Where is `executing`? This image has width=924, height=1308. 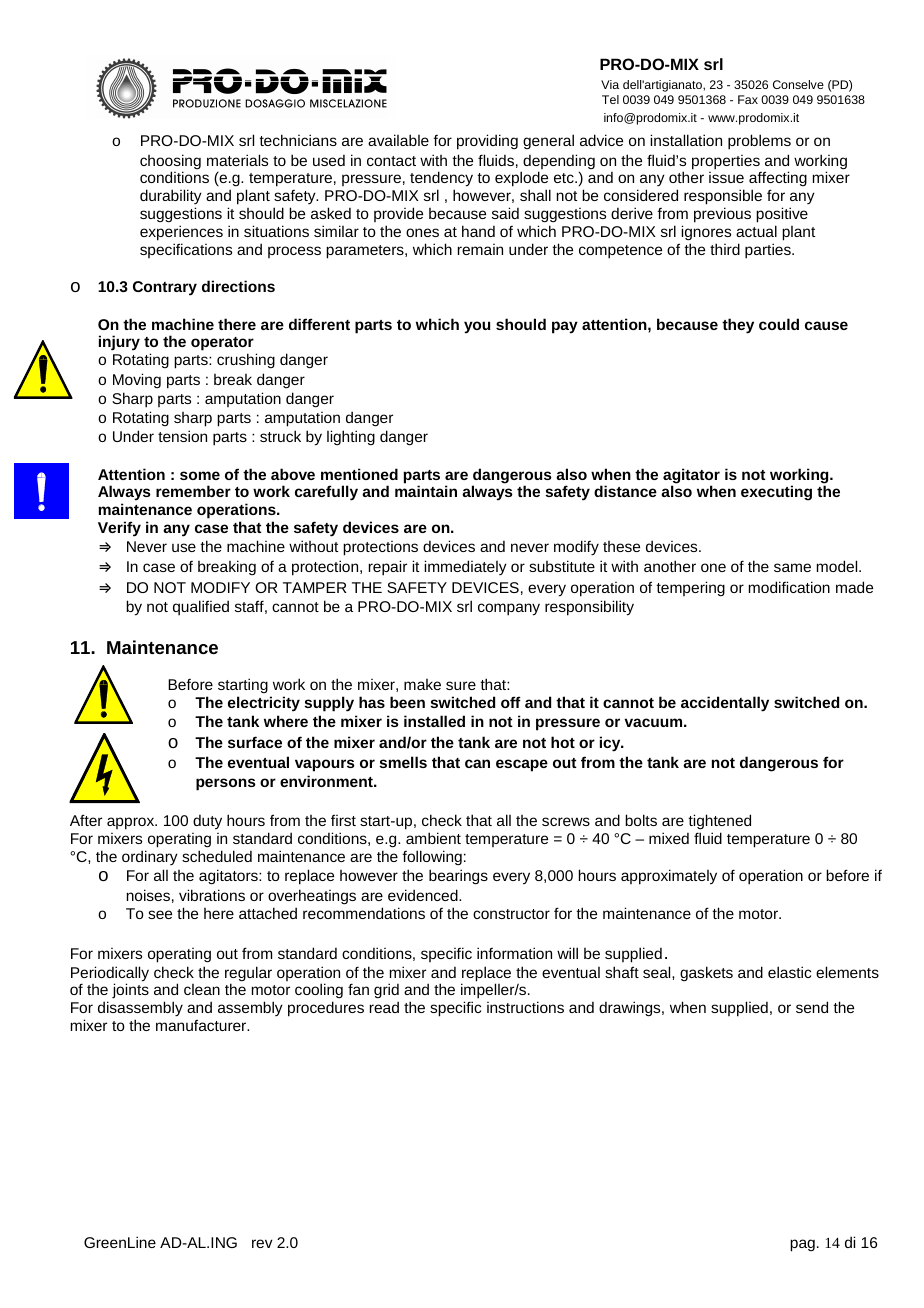
executing is located at coordinates (776, 493).
